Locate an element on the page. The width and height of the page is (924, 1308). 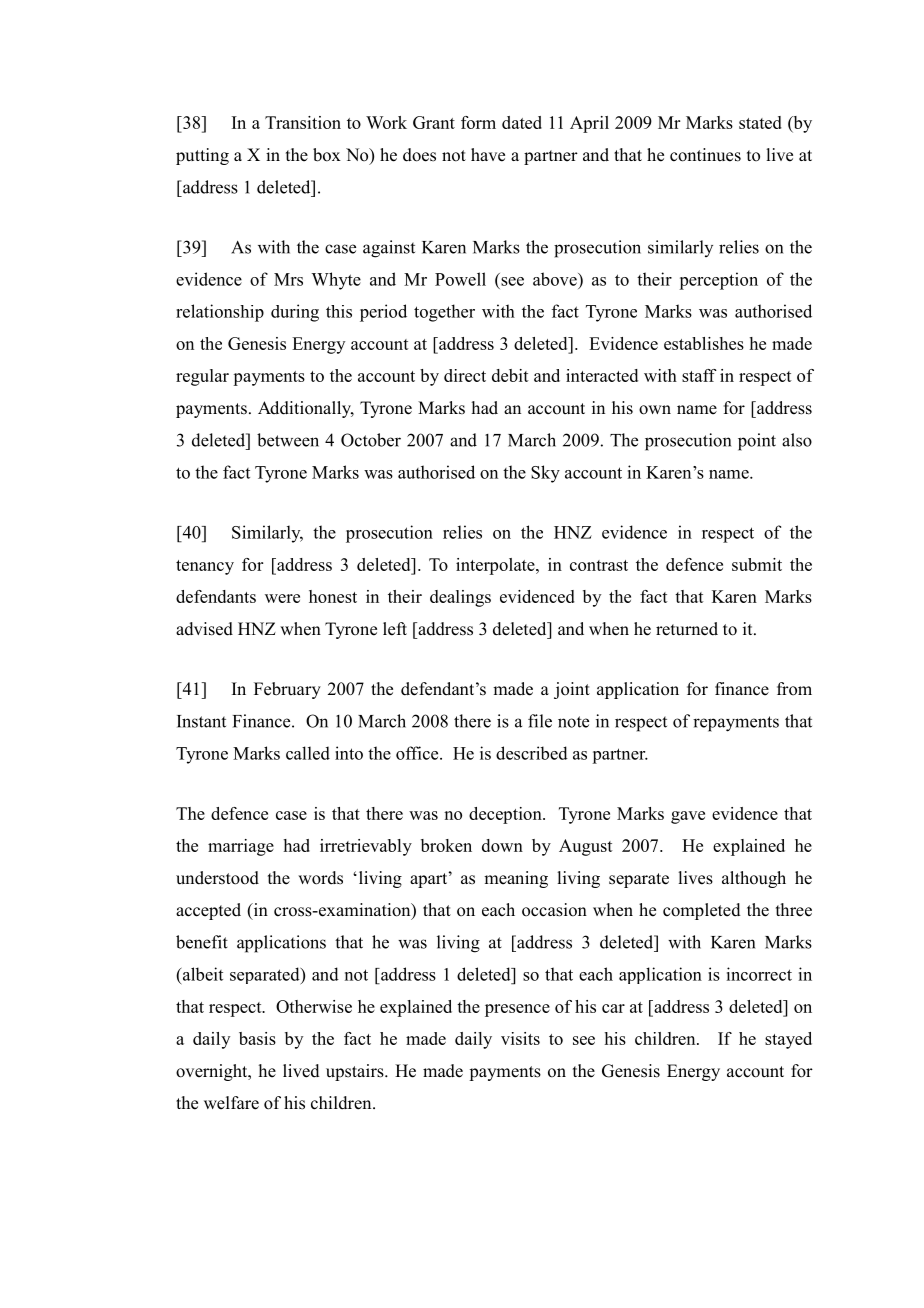
tenancy is located at coordinates (205, 567).
